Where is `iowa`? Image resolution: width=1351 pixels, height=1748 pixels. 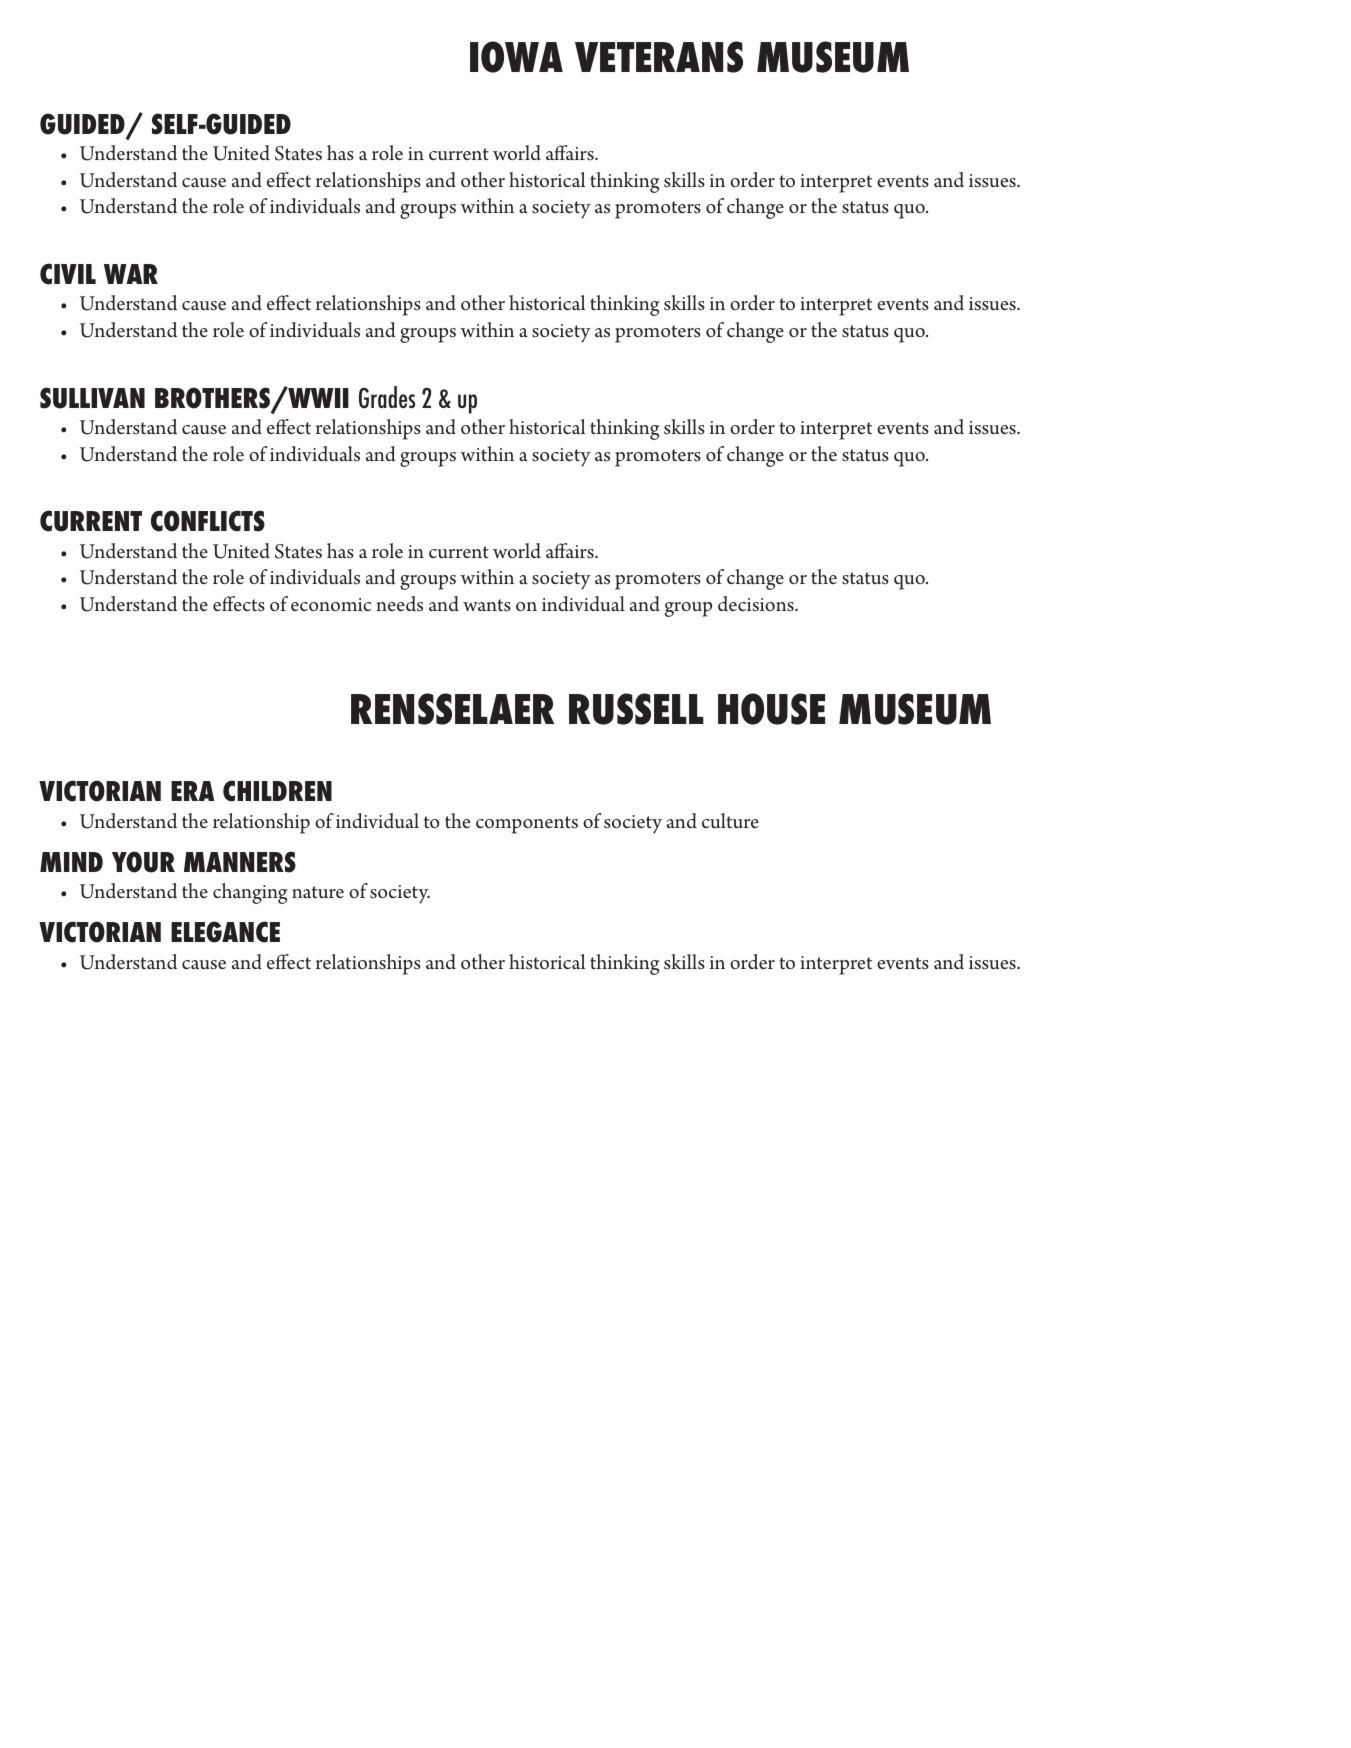 iowa is located at coordinates (516, 57).
